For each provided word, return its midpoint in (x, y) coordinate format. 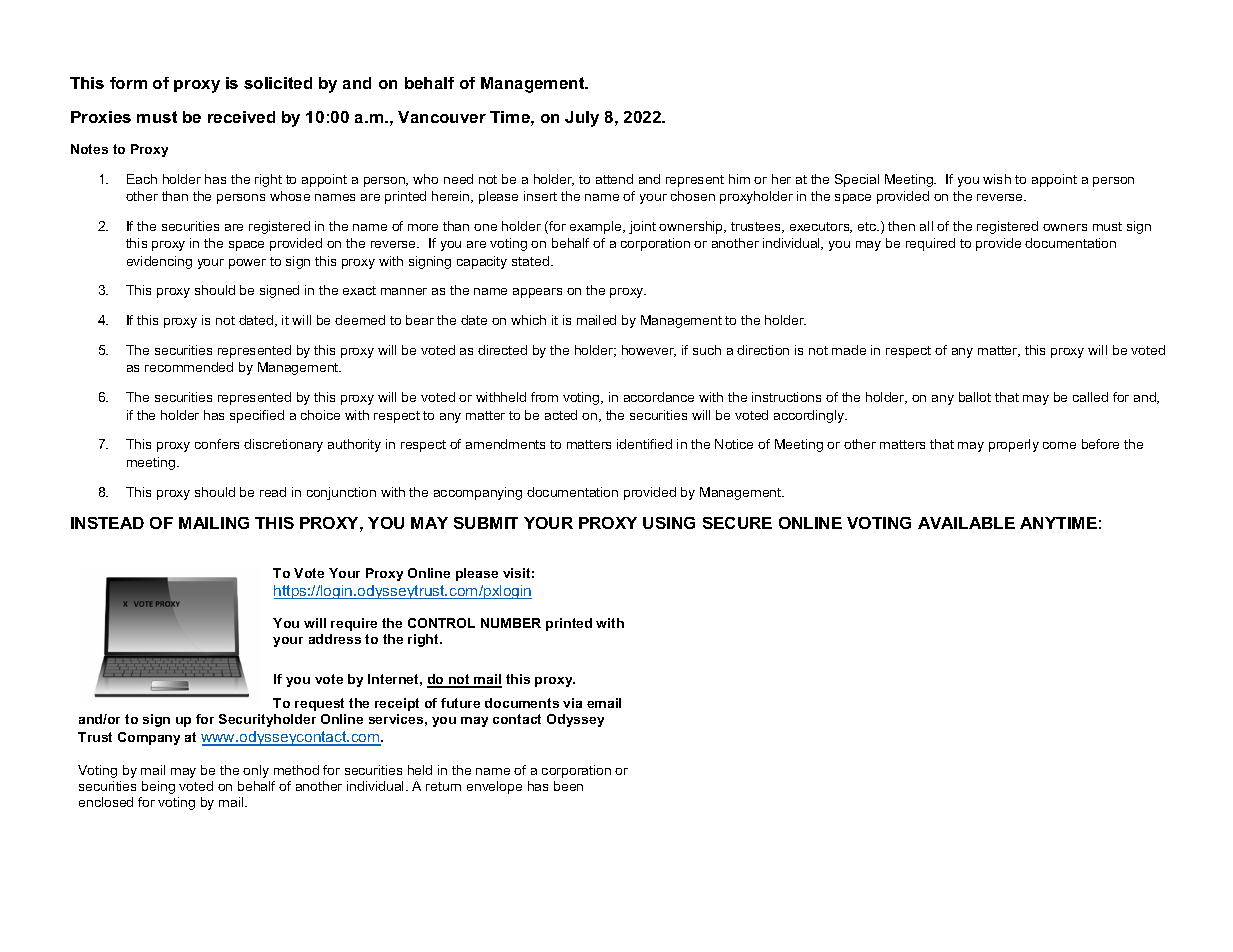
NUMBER (511, 623)
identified (644, 444)
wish (997, 179)
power (247, 264)
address (335, 639)
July (582, 119)
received (241, 117)
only (256, 771)
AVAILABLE (966, 523)
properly (1014, 445)
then (901, 226)
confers (217, 444)
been (568, 786)
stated (530, 261)
